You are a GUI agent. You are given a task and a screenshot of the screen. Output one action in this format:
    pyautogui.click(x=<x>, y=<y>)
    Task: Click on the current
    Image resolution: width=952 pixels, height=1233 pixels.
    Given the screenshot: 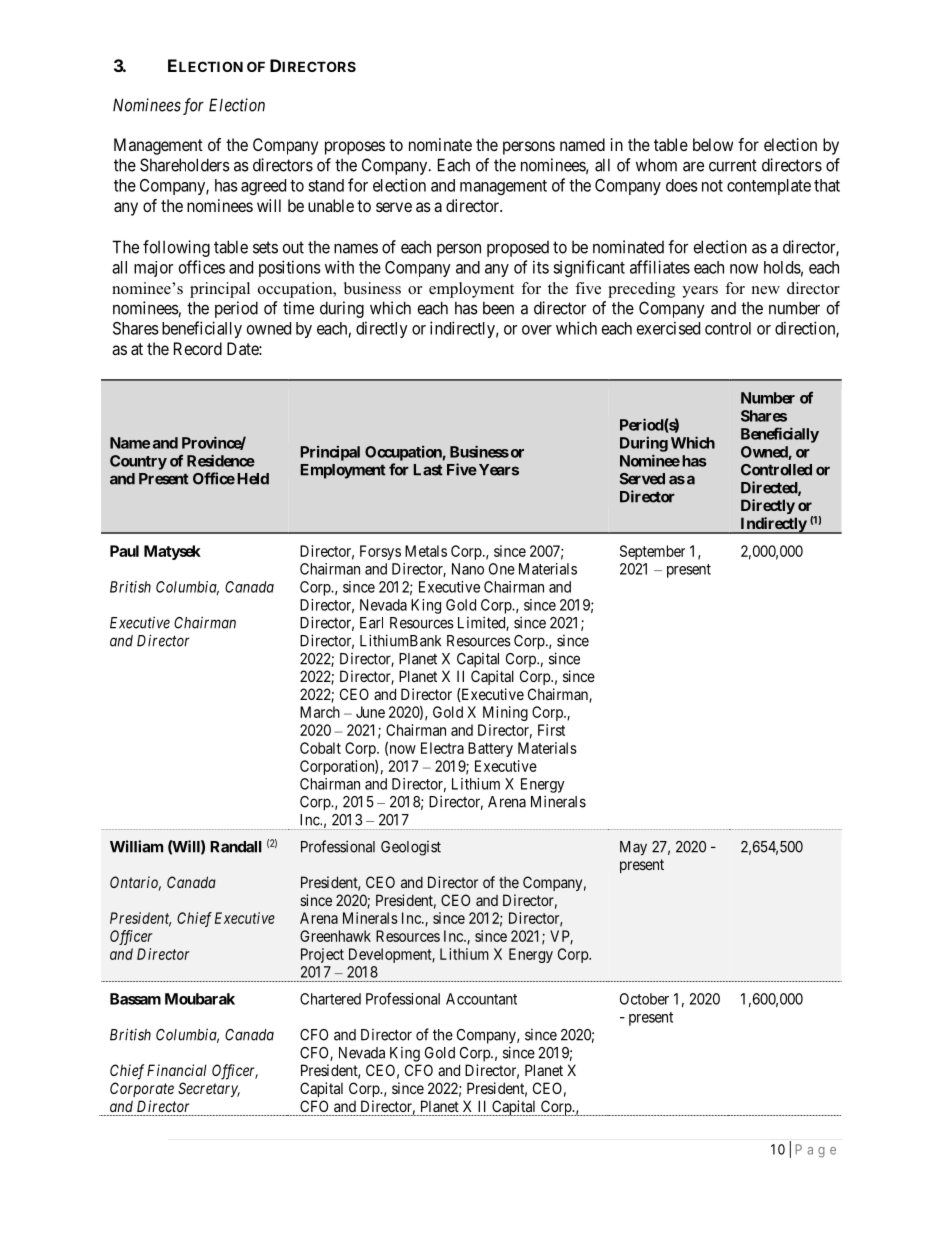 What is the action you would take?
    pyautogui.click(x=733, y=165)
